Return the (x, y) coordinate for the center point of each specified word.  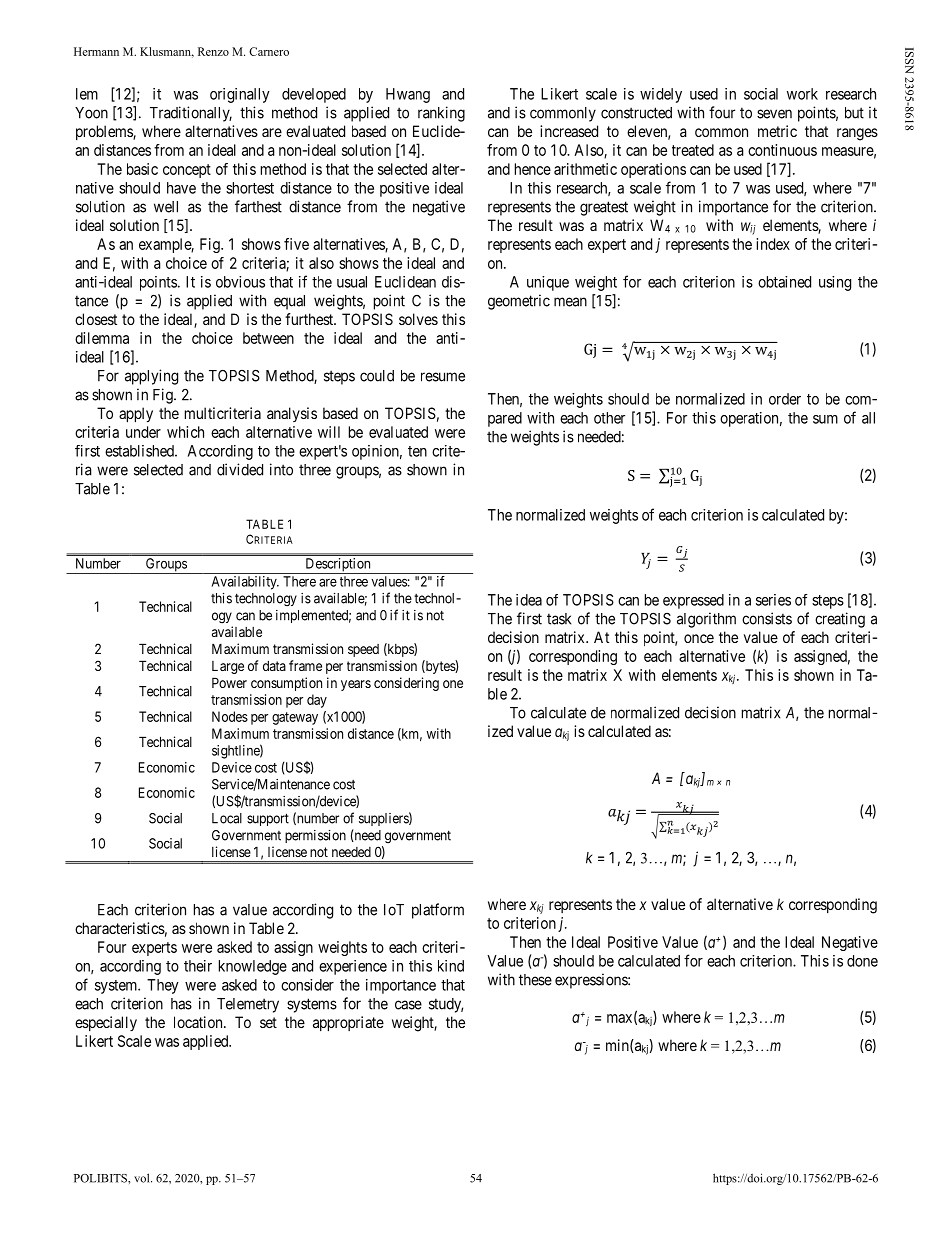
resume (443, 377)
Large (228, 667)
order (785, 399)
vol (143, 1178)
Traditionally (191, 114)
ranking (441, 114)
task (559, 619)
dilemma (102, 338)
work (802, 94)
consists (767, 618)
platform (438, 911)
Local (227, 818)
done (862, 961)
